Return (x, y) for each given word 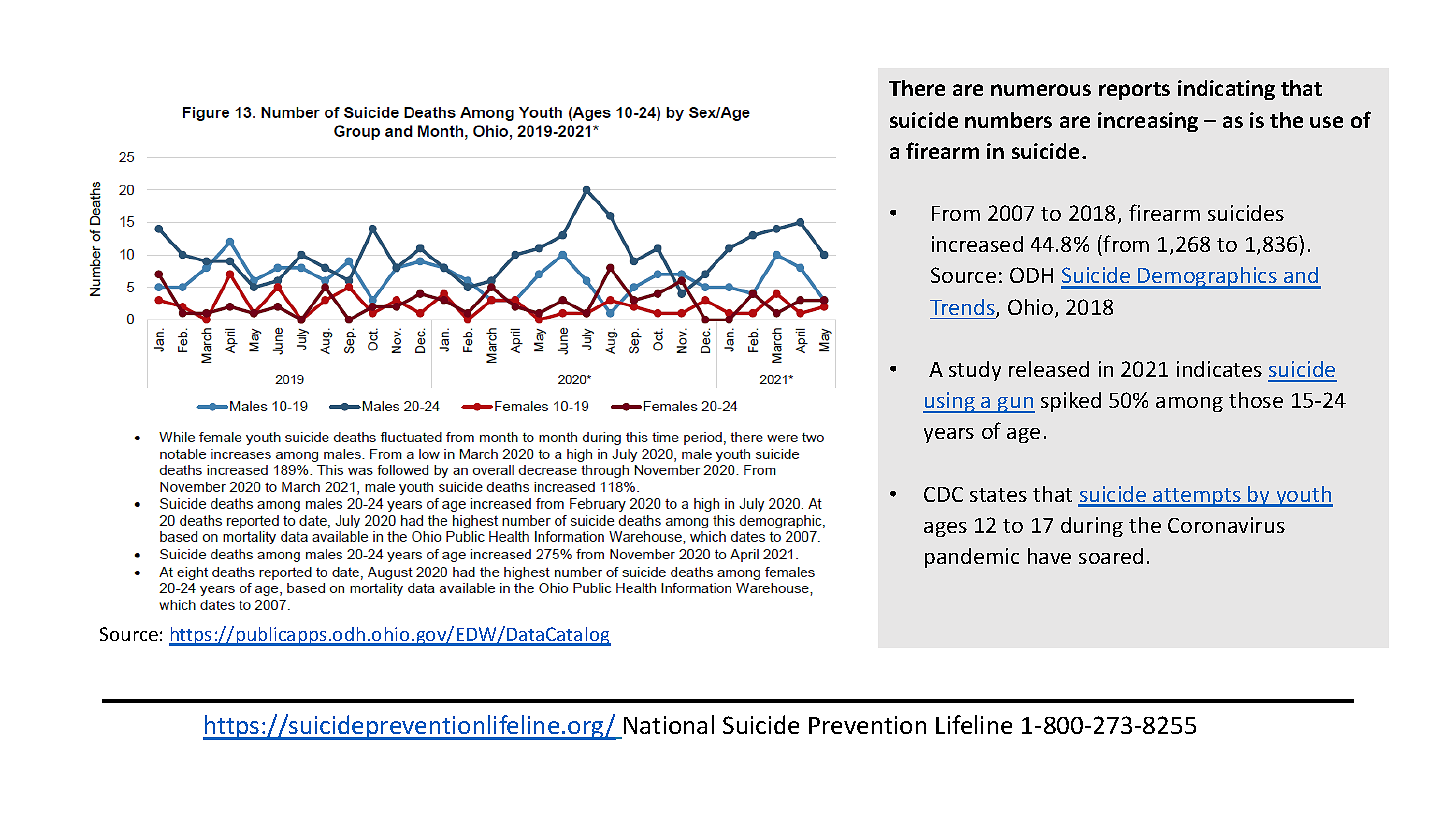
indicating (1226, 90)
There (917, 88)
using (950, 402)
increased (977, 244)
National (669, 724)
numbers (1008, 120)
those (1256, 400)
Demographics (1207, 278)
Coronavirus (1226, 525)
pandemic (972, 558)
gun (1015, 405)
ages (945, 529)
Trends (963, 308)
